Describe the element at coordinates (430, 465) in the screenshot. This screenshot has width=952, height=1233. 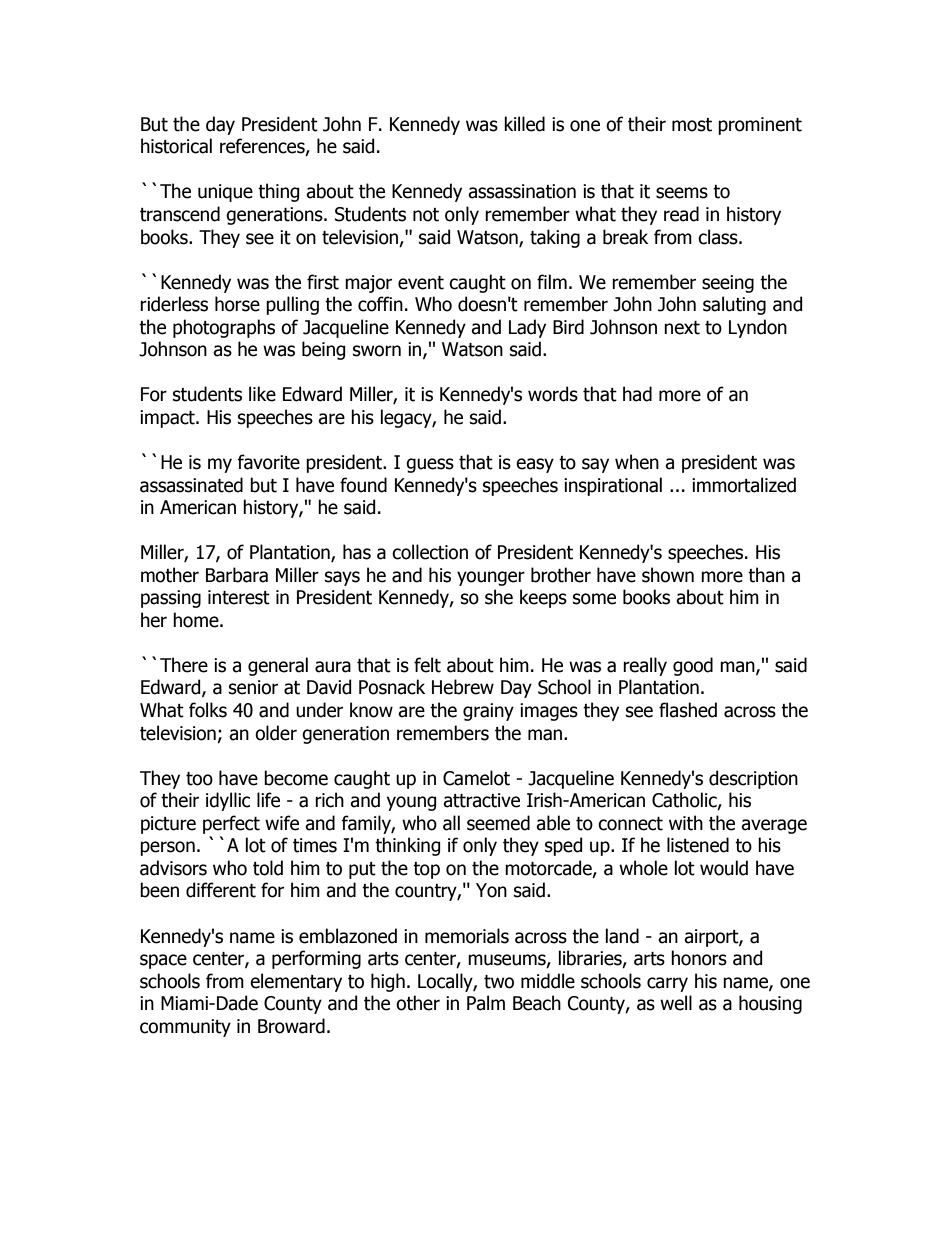
I see `guess` at that location.
